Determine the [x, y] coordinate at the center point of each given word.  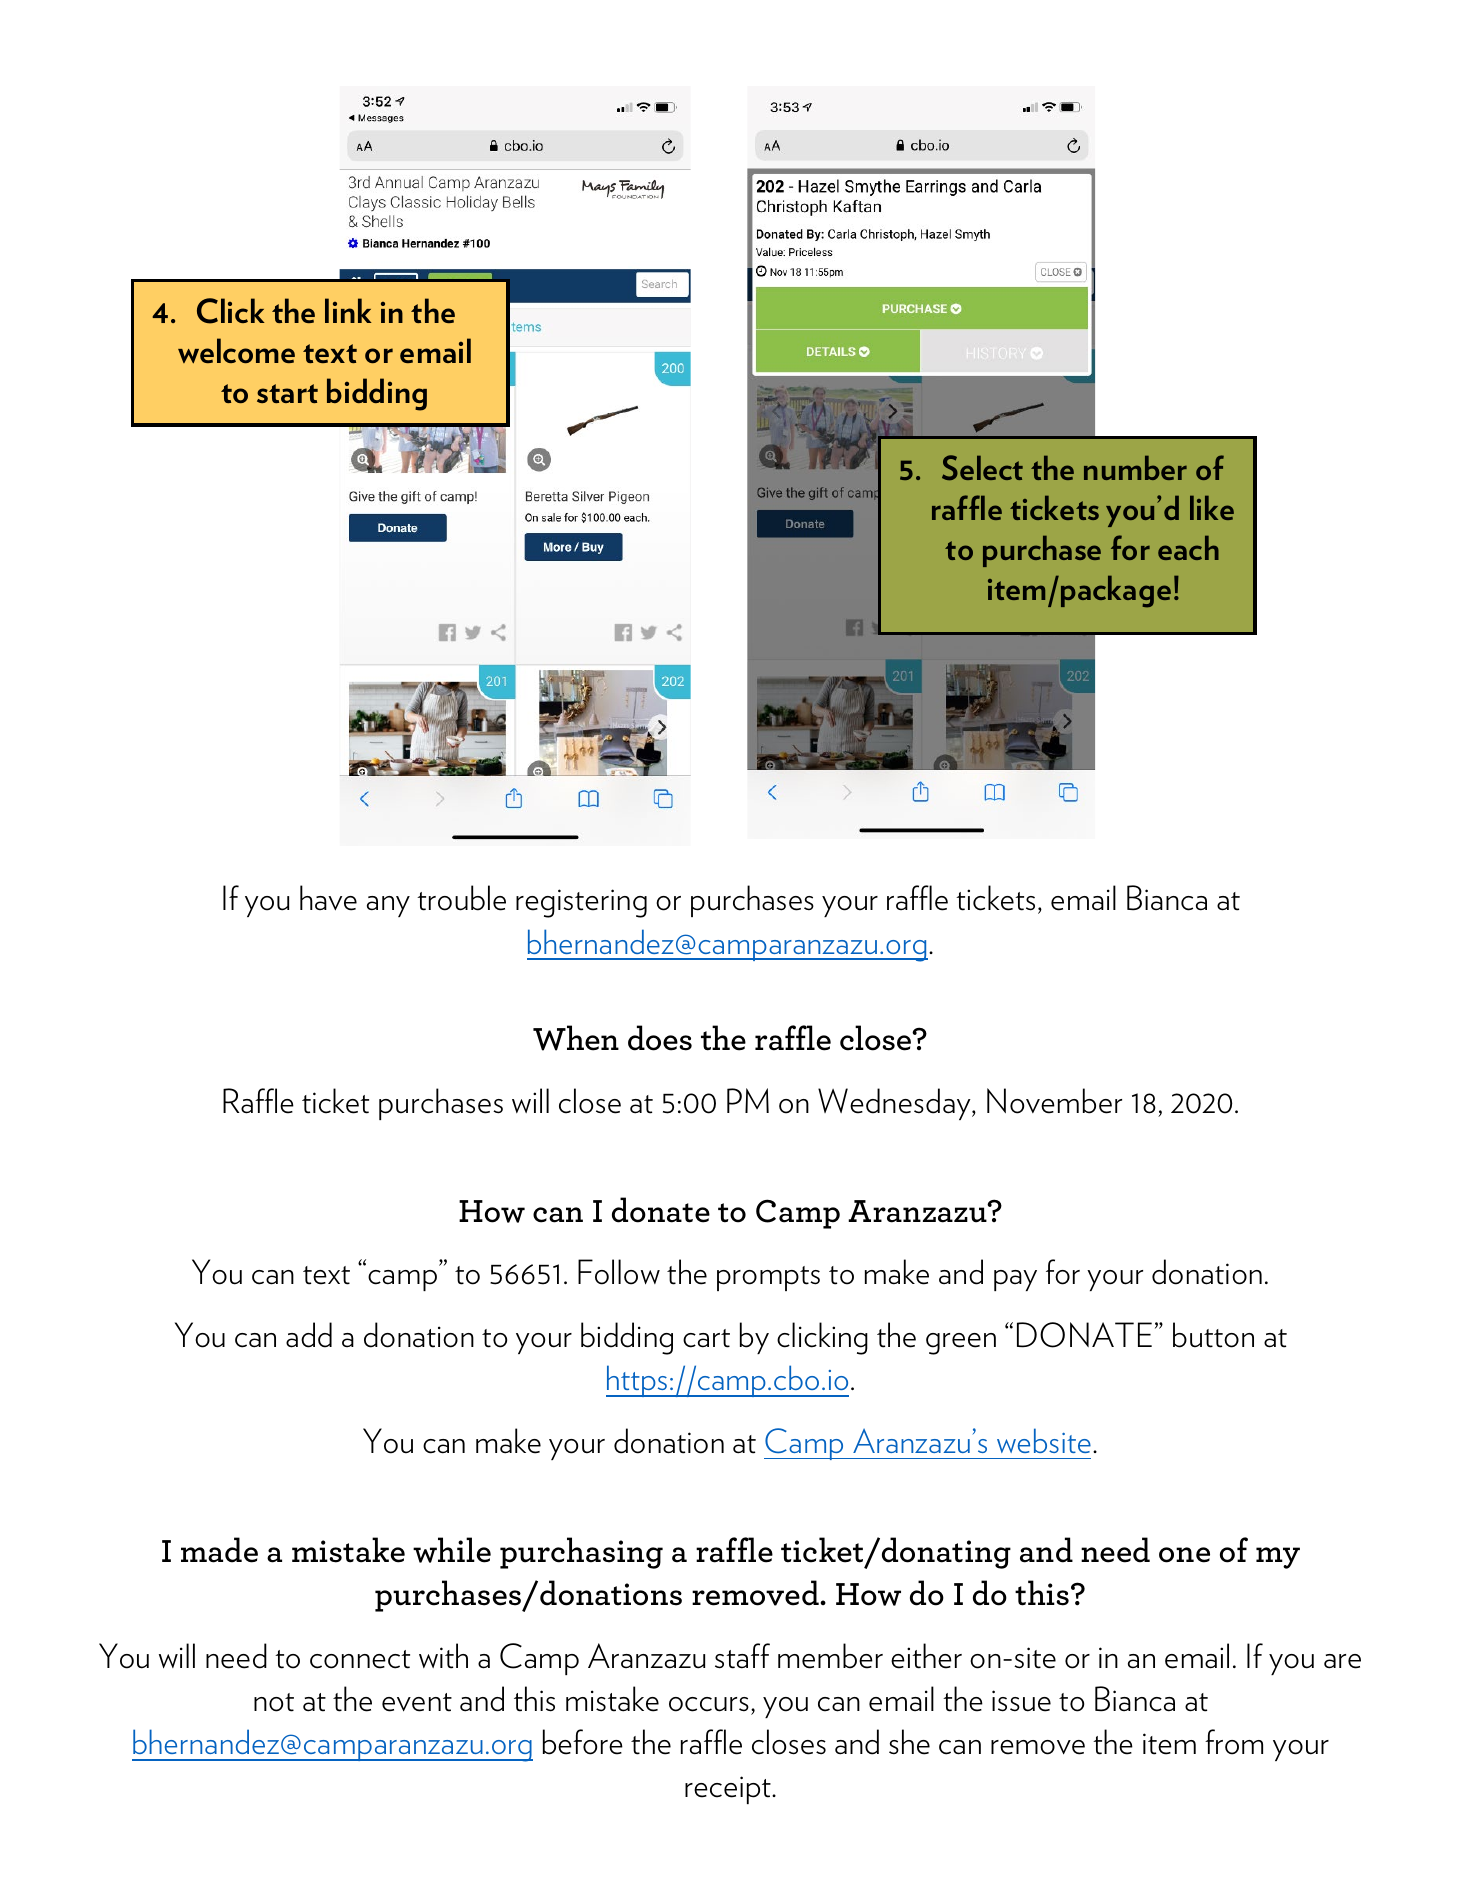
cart [706, 1338]
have [328, 898]
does [660, 1038]
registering [581, 903]
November [1054, 1101]
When [576, 1038]
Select [982, 467]
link [348, 310]
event [417, 1702]
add [309, 1335]
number [1135, 468]
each [1188, 548]
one [1184, 1555]
